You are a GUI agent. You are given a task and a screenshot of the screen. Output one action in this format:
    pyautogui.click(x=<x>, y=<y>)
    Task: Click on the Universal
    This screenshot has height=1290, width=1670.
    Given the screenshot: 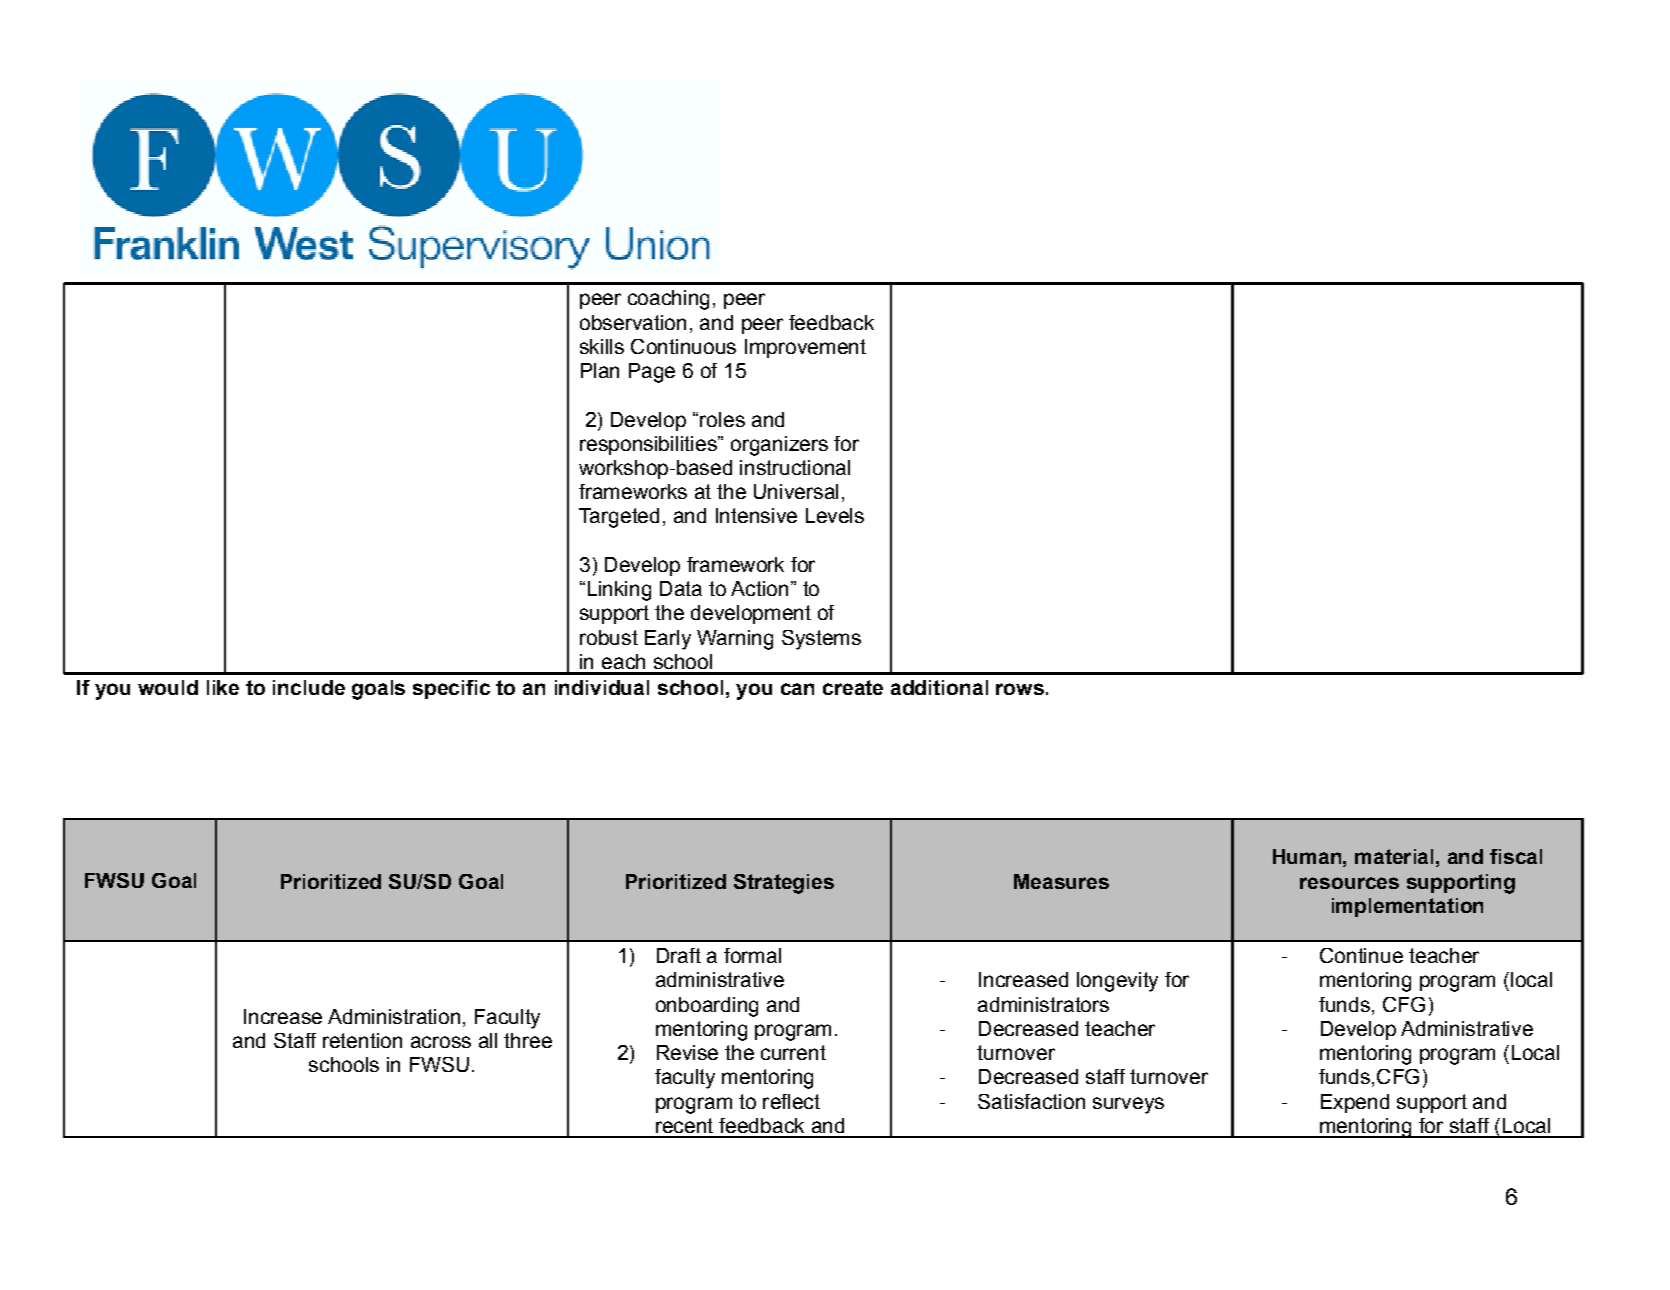 What is the action you would take?
    pyautogui.click(x=796, y=491)
